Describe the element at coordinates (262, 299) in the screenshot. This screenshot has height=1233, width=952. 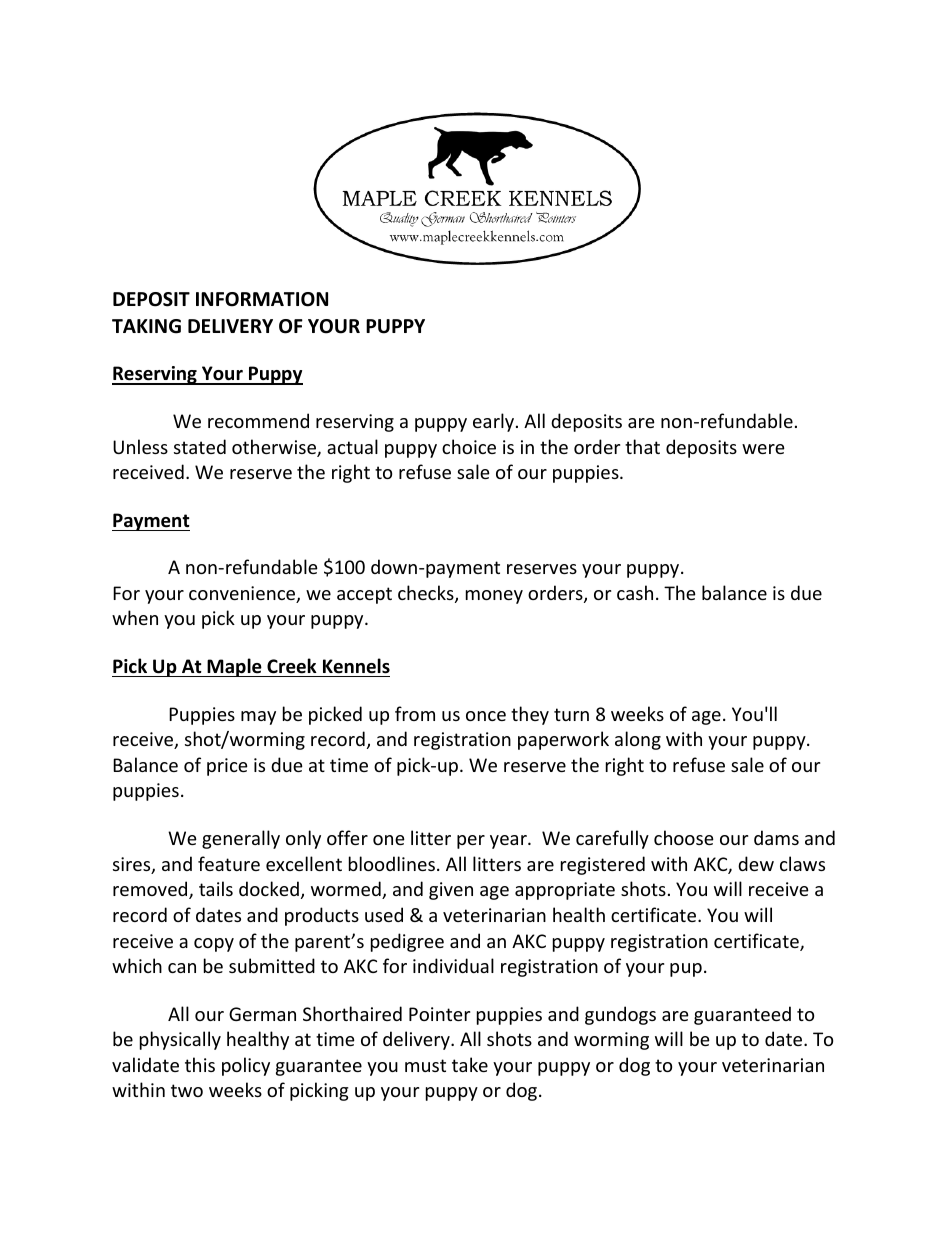
I see `INFORMATION` at that location.
